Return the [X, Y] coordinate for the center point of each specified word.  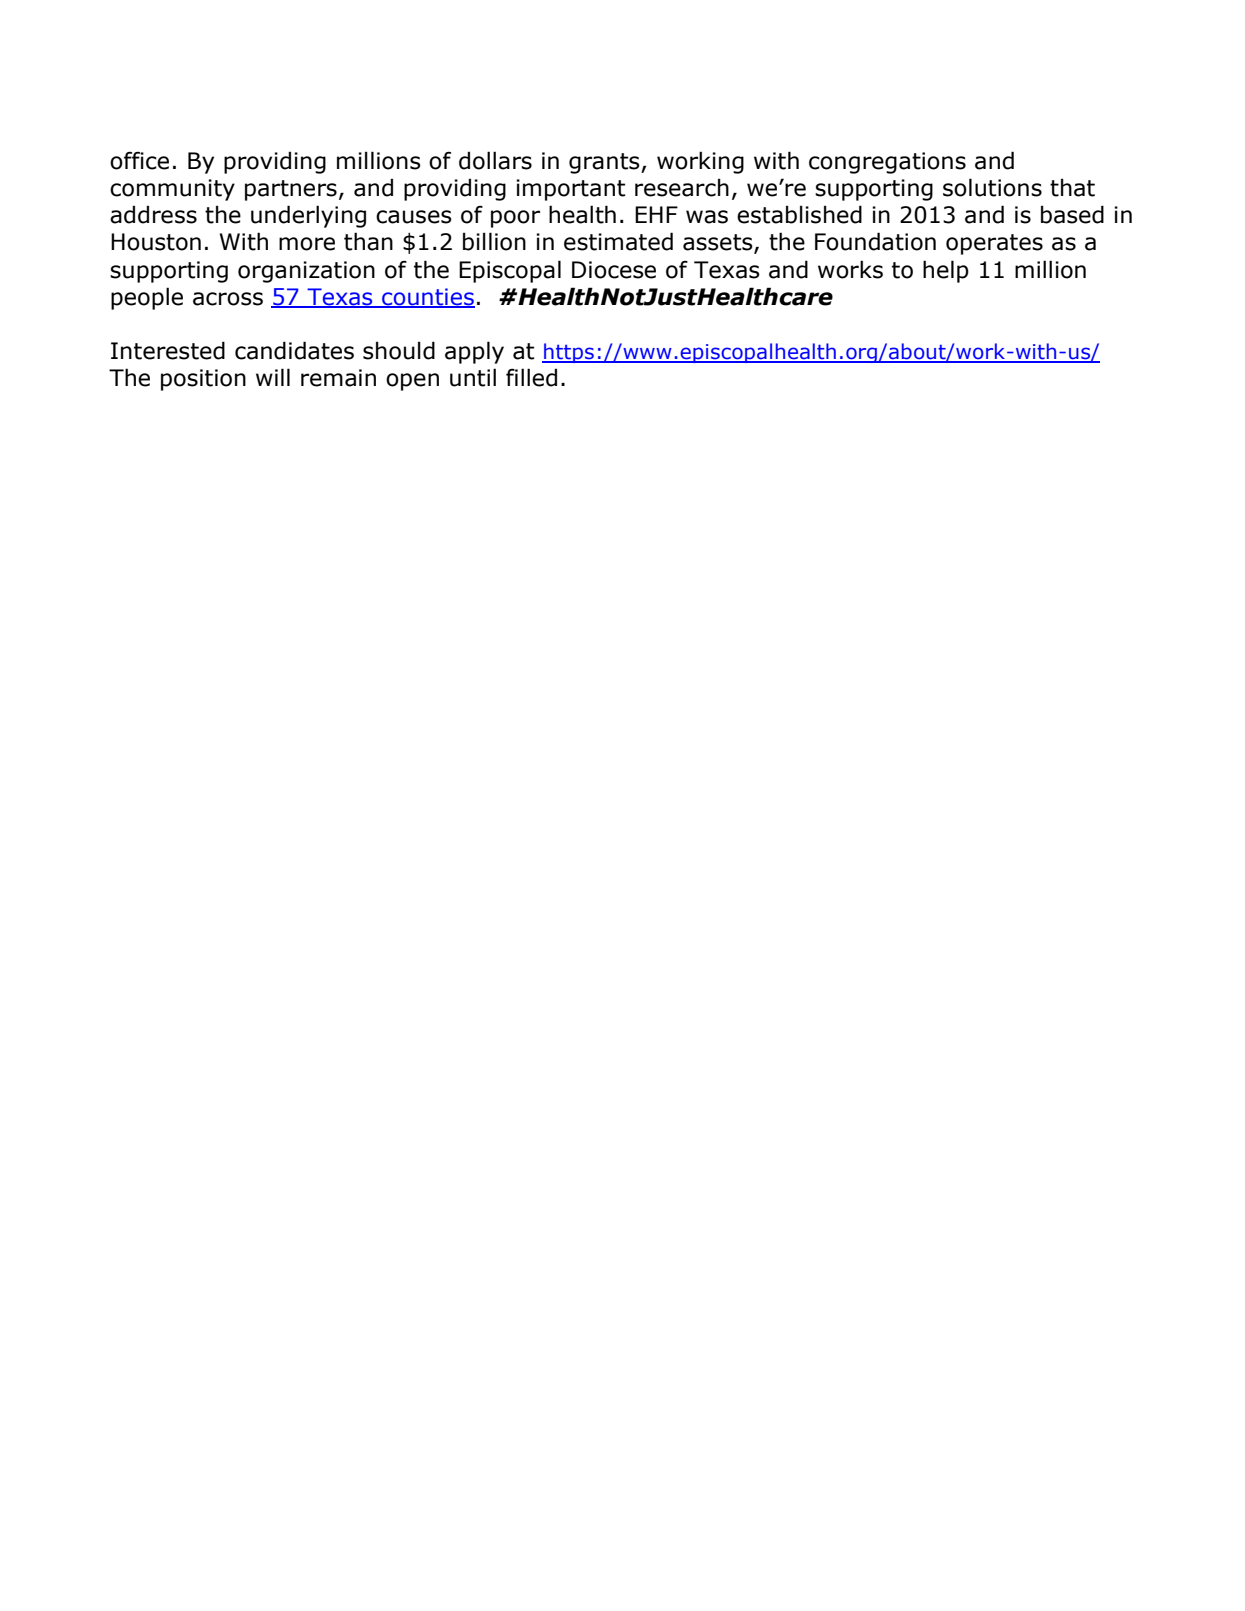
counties [427, 298]
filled [531, 377]
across [228, 299]
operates [994, 244]
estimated [618, 241]
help [946, 271]
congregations [887, 163]
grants [605, 163]
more [307, 244]
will [273, 377]
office [139, 161]
